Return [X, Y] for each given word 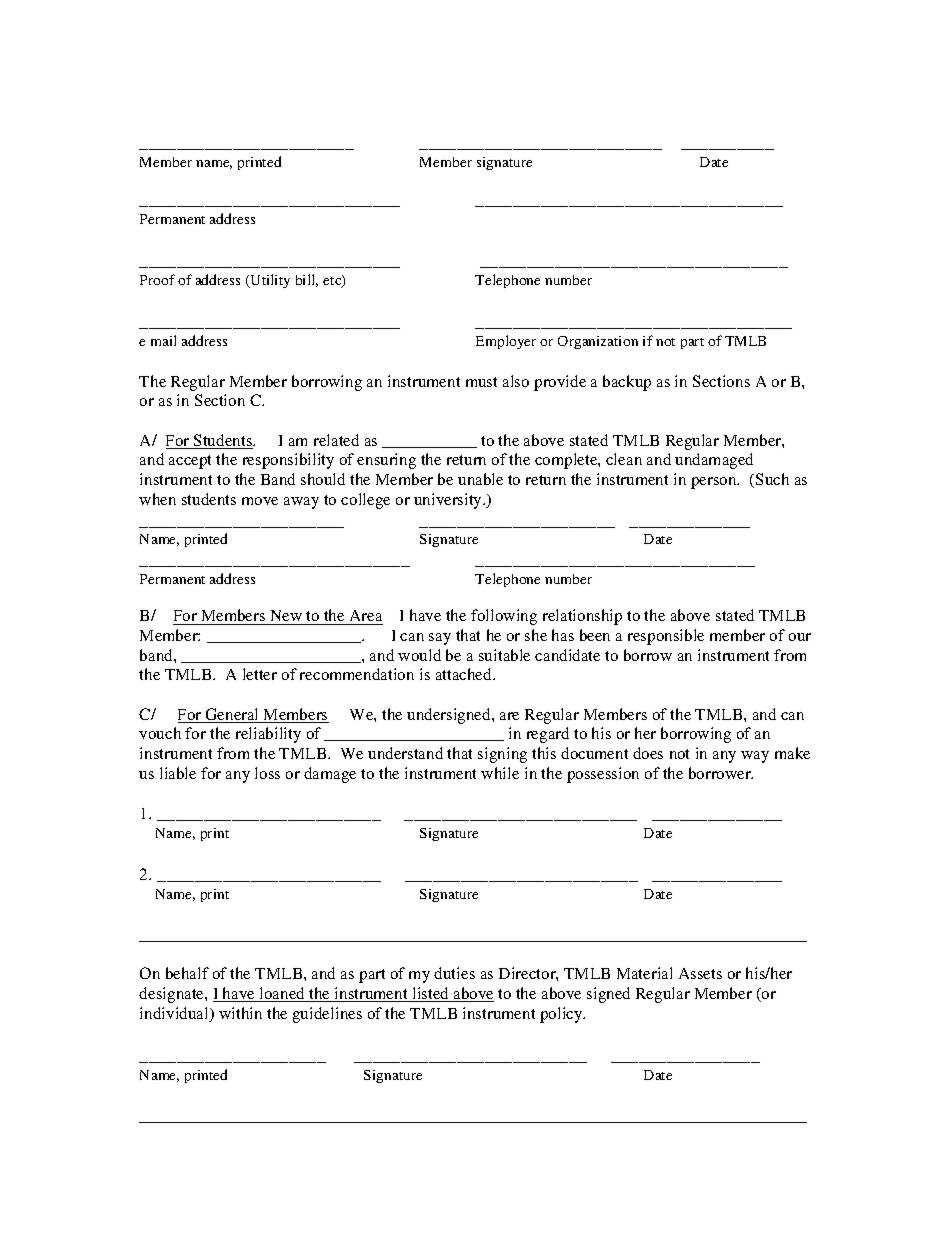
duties [454, 973]
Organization [598, 342]
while [500, 773]
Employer [506, 342]
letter [260, 674]
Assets [700, 973]
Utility [269, 281]
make [792, 753]
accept [190, 462]
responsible [666, 637]
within [240, 1013]
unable [480, 479]
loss [267, 773]
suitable [504, 655]
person [715, 483]
